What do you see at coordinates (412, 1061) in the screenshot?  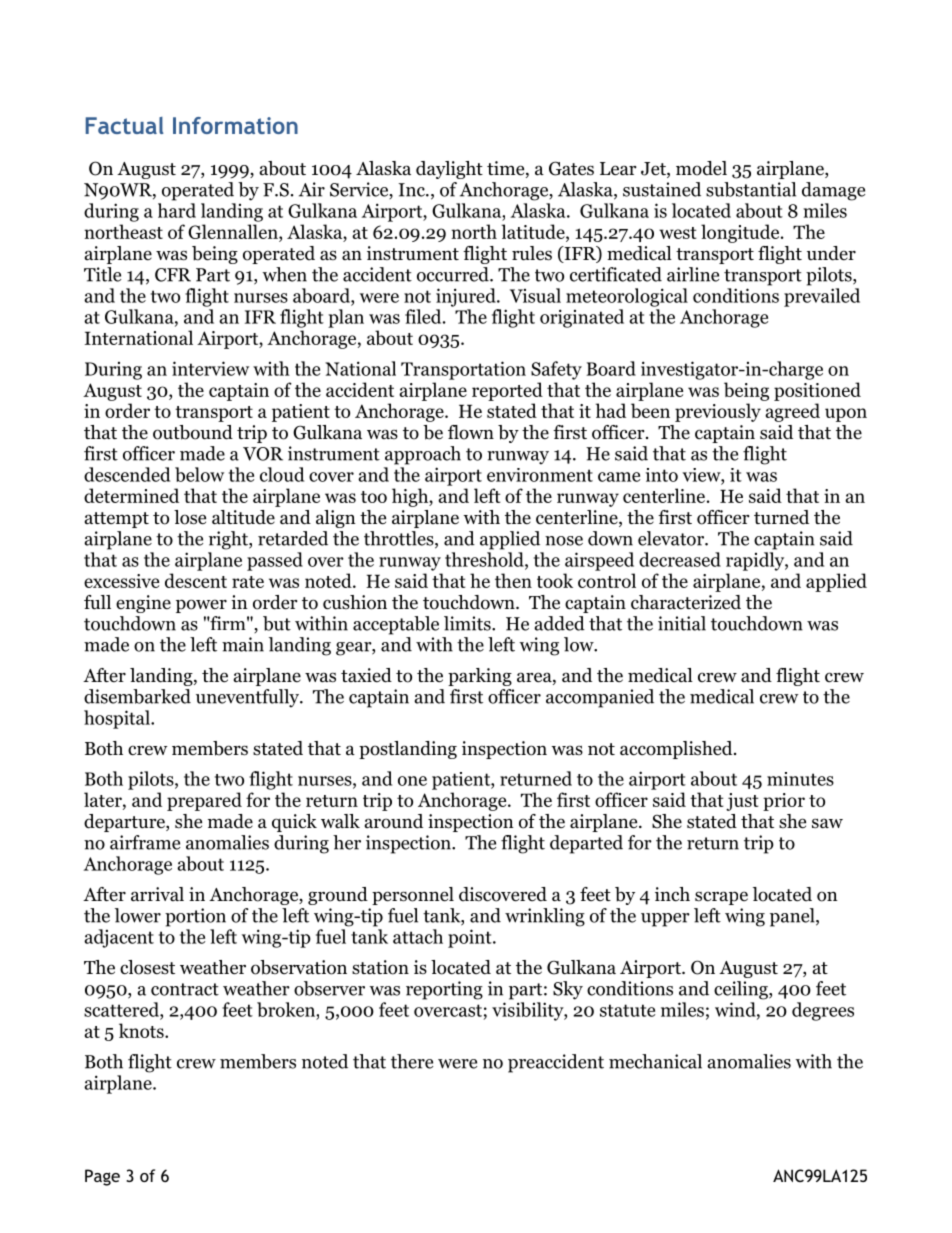 I see `there` at bounding box center [412, 1061].
